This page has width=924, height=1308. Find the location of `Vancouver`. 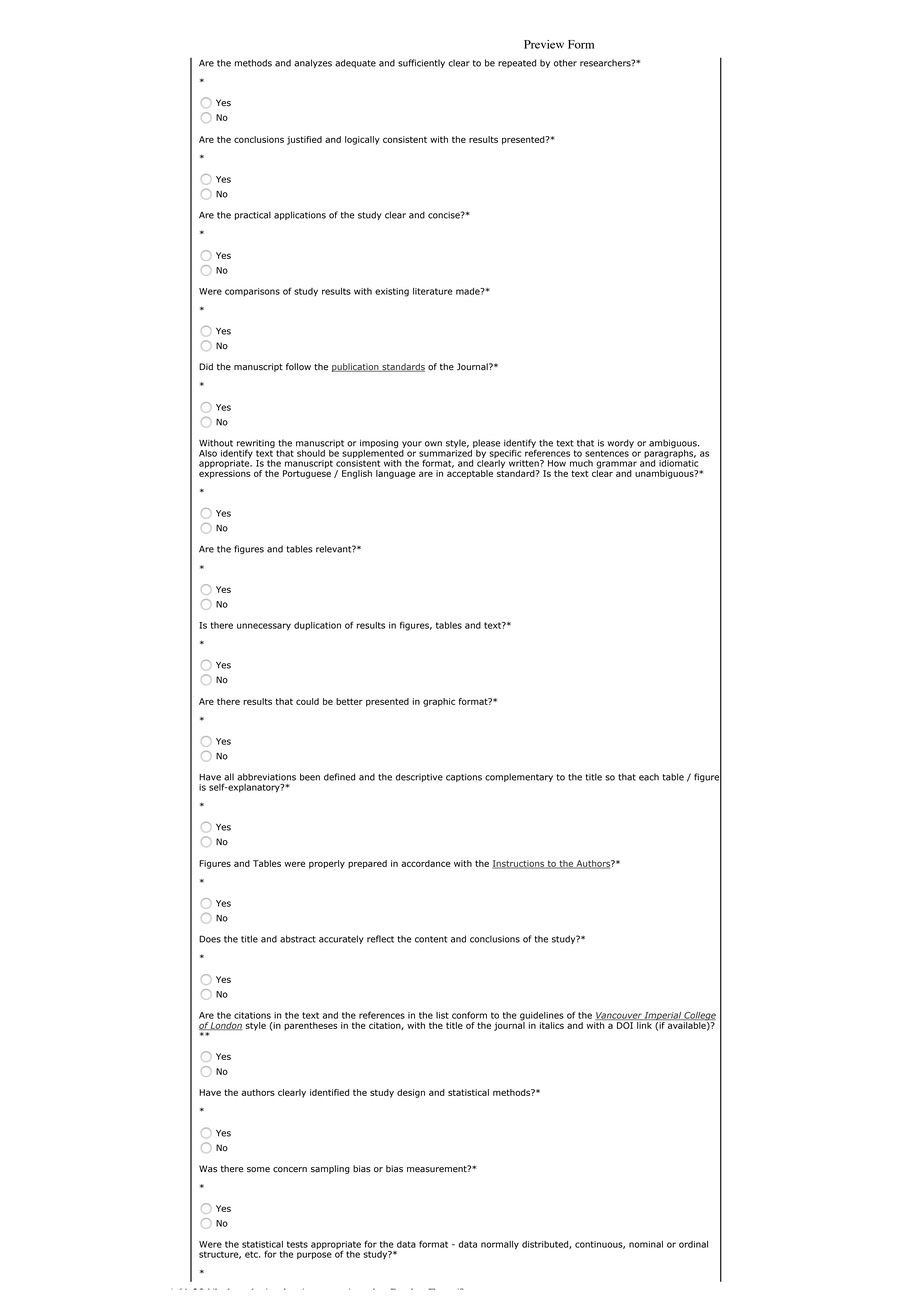

Vancouver is located at coordinates (619, 1016).
